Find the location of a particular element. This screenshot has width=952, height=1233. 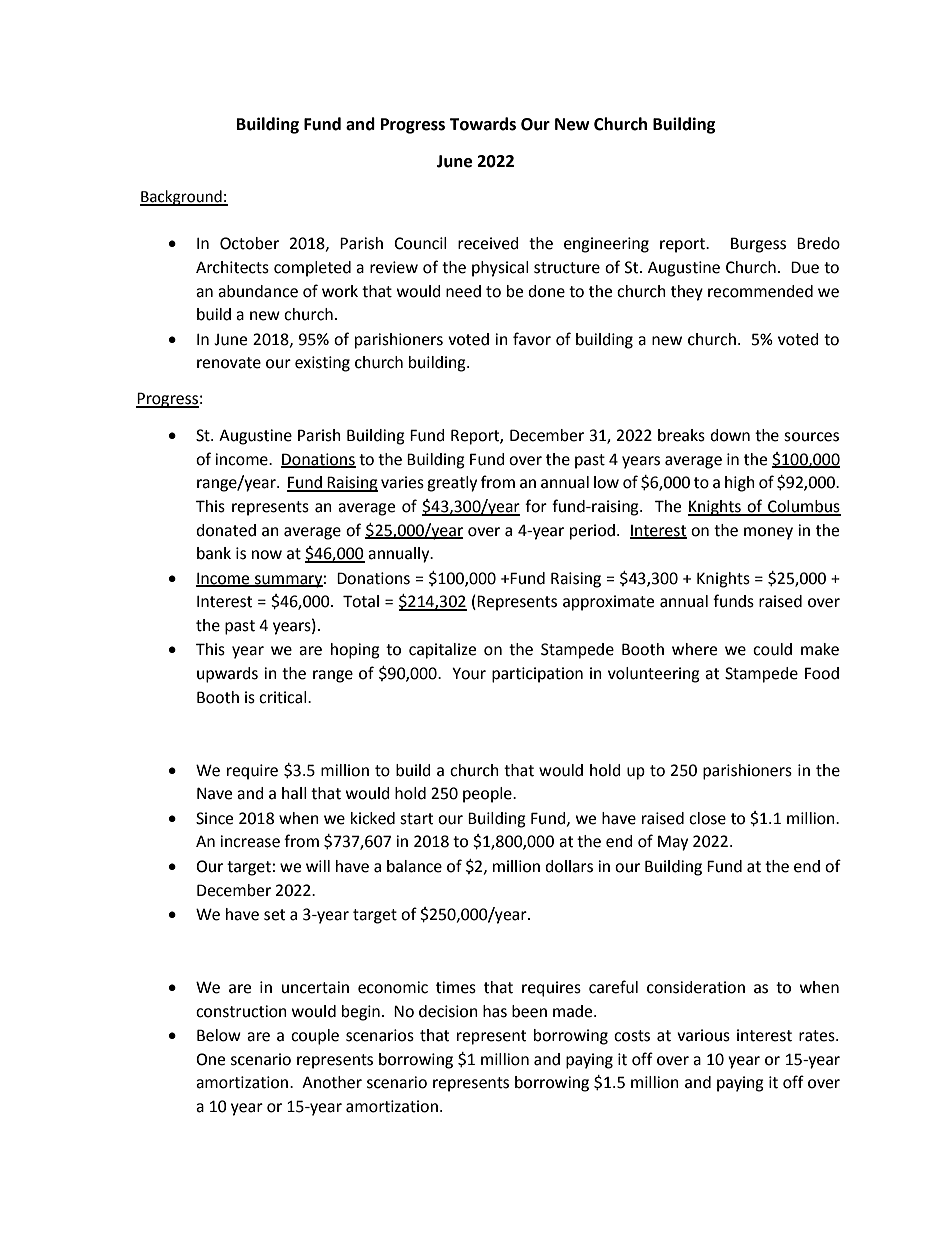

close is located at coordinates (707, 818).
